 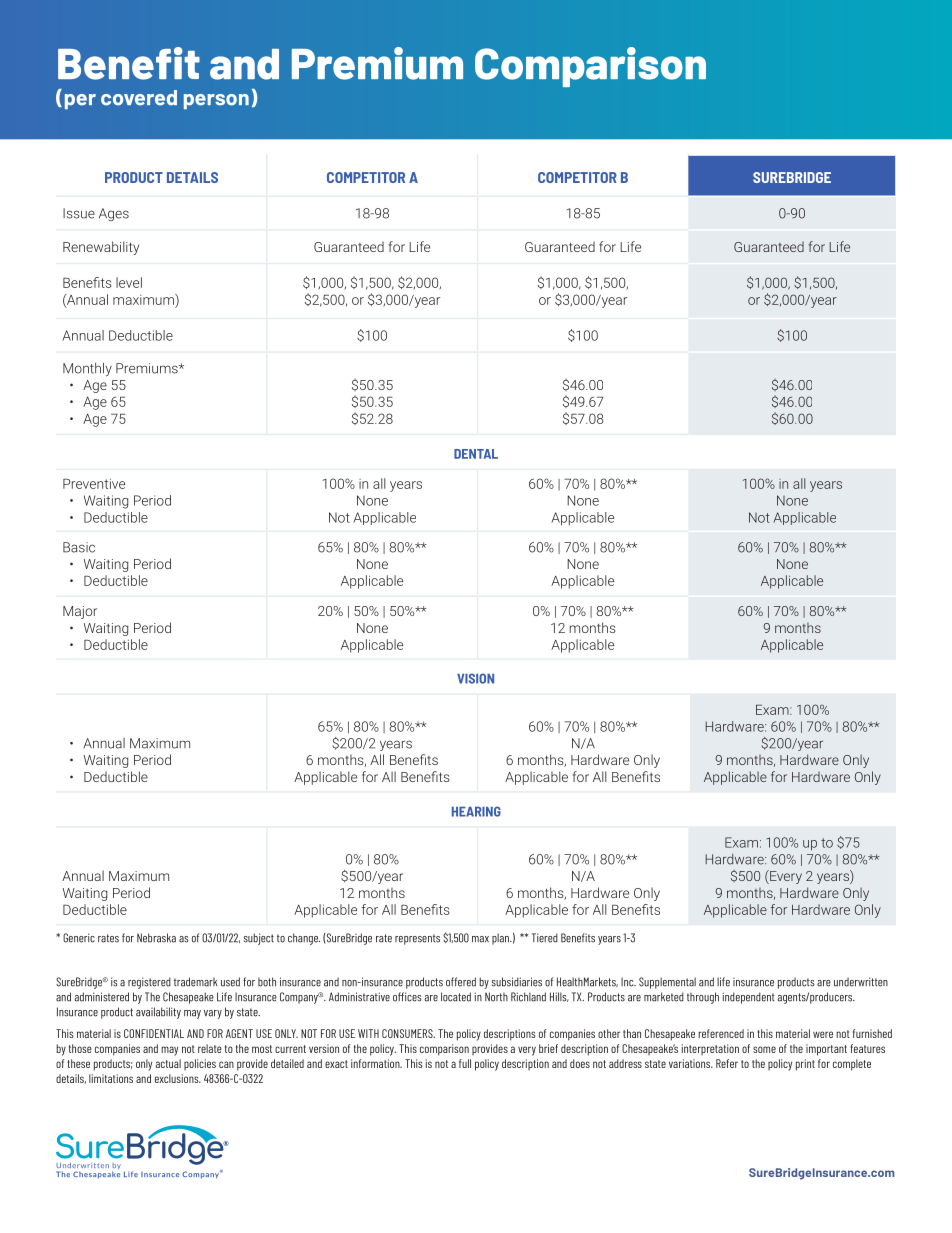 I want to click on VISION, so click(x=475, y=678).
